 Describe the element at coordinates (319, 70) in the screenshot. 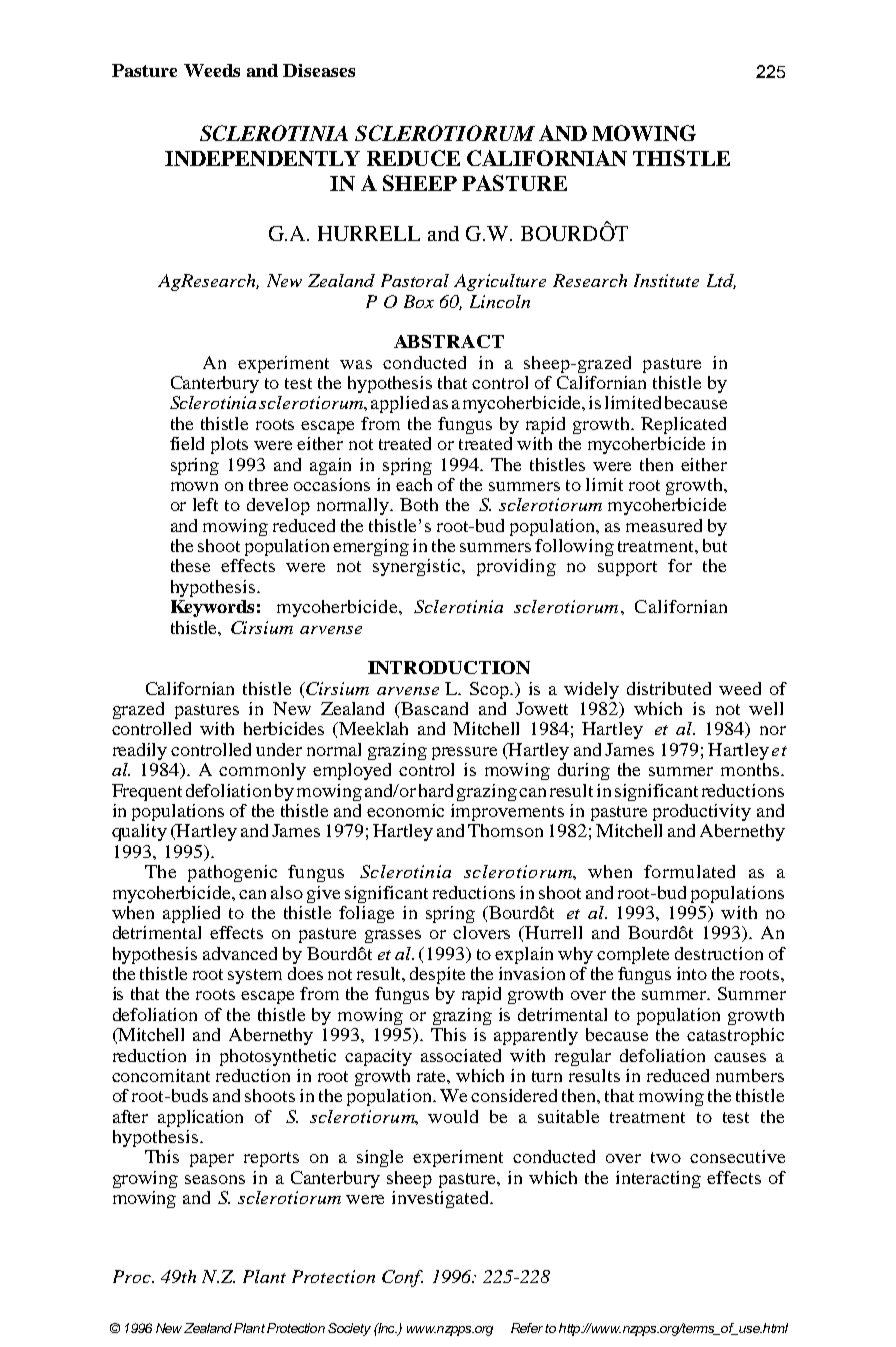

I see `Diseases` at that location.
